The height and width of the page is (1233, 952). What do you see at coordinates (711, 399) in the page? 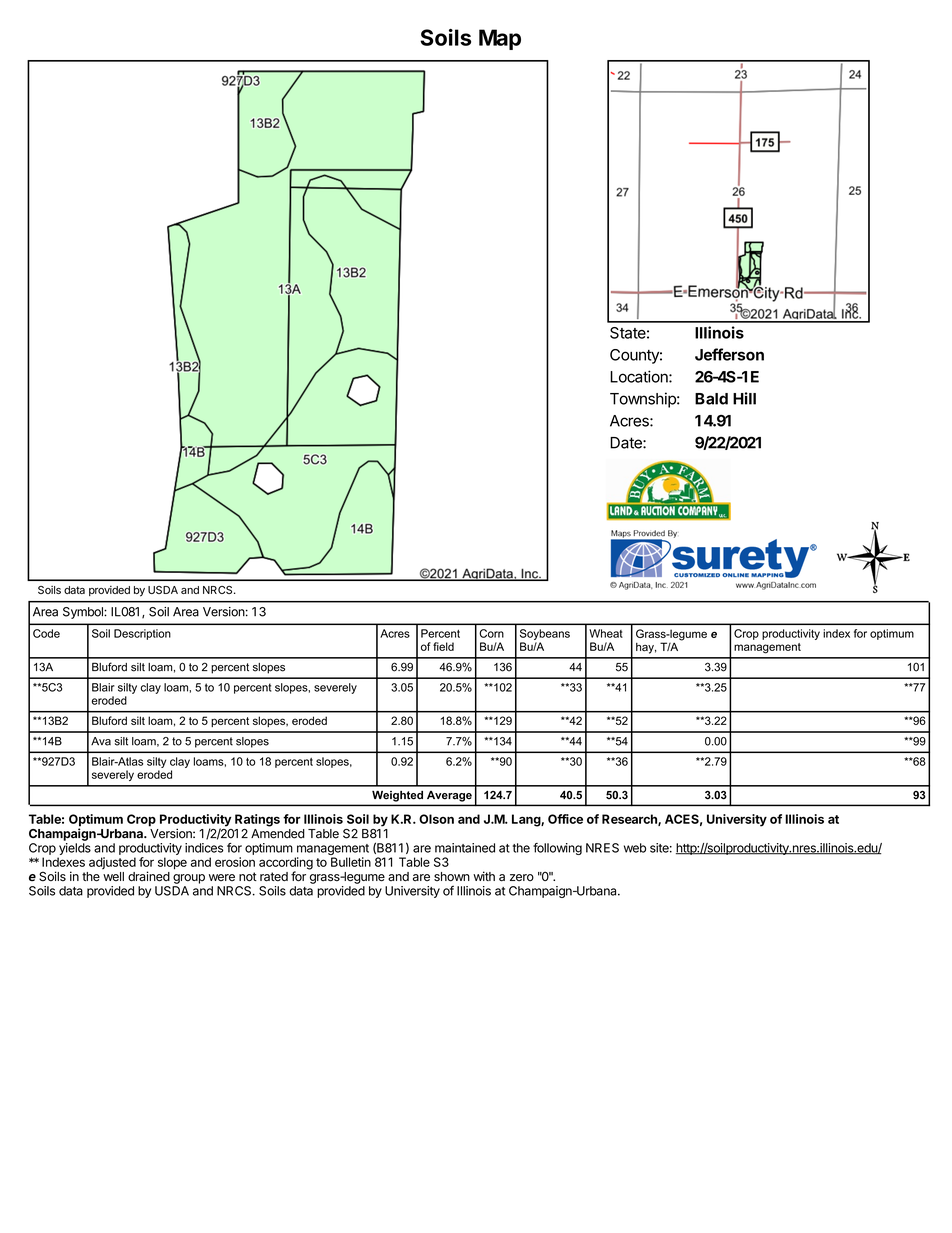
I see `Bald` at bounding box center [711, 399].
